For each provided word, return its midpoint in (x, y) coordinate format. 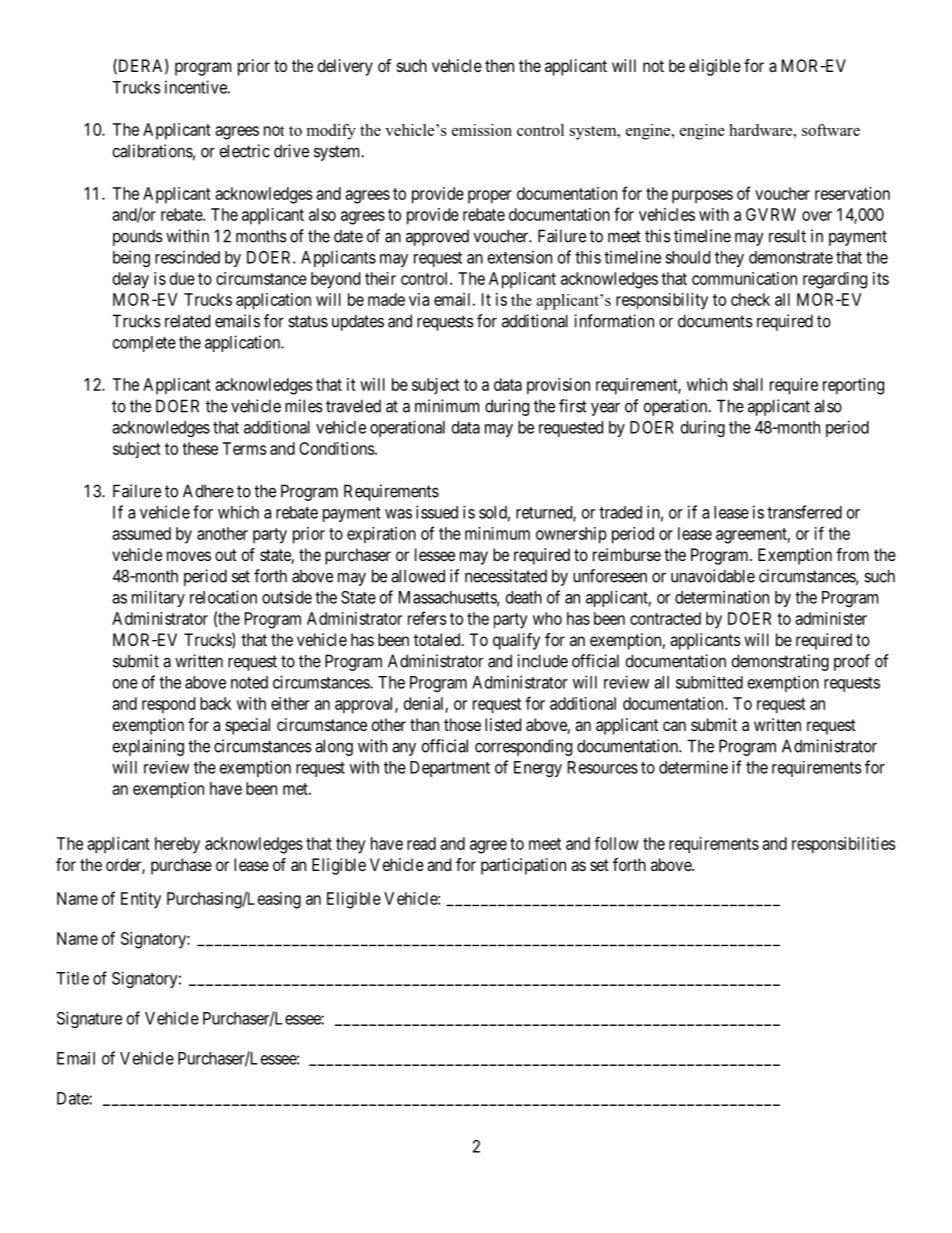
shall (748, 384)
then (499, 65)
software (831, 130)
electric (245, 151)
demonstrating (780, 662)
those (462, 724)
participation (523, 866)
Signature (89, 1019)
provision (558, 386)
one (125, 684)
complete (144, 344)
